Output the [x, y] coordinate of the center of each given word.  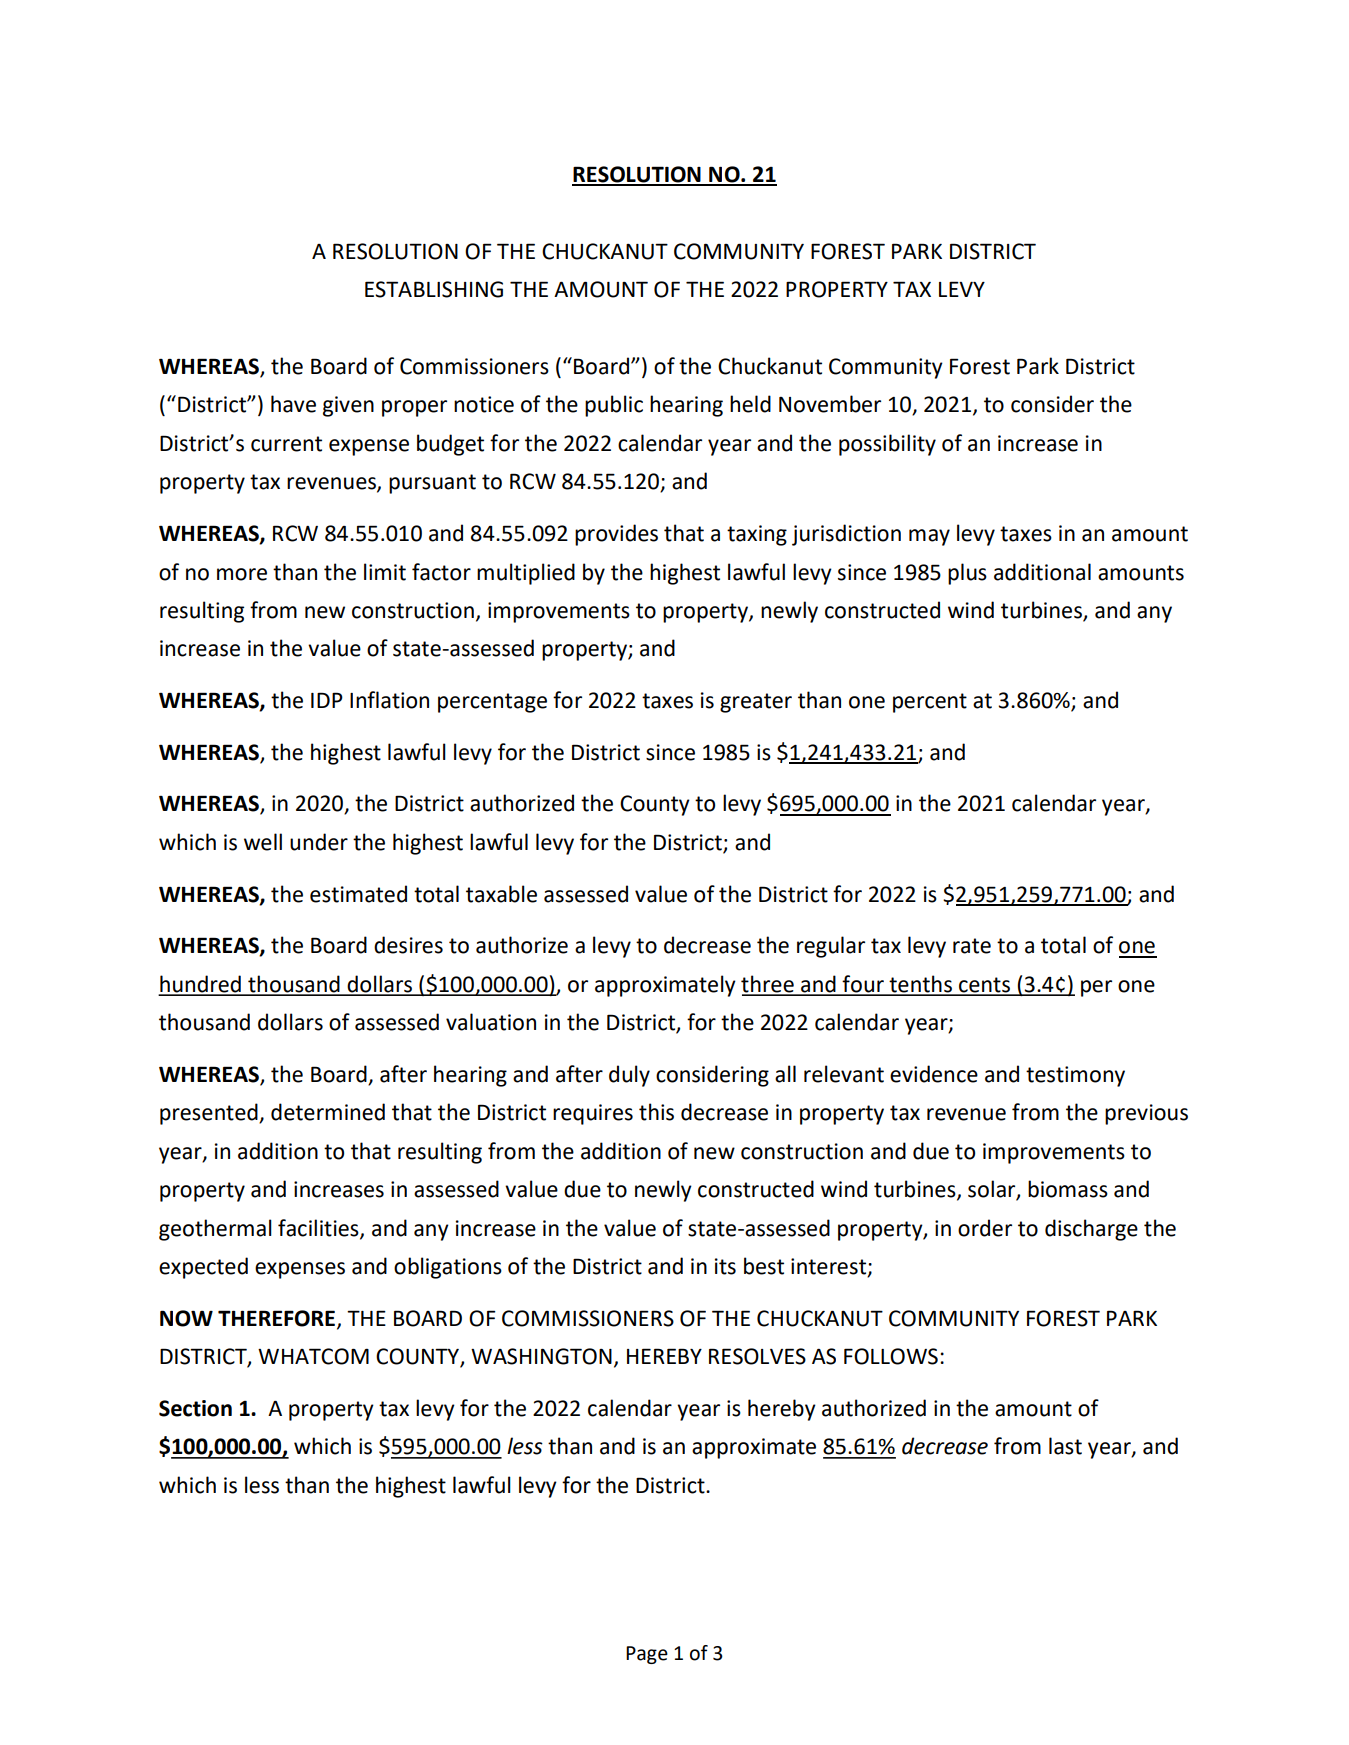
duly [629, 1076]
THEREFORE [278, 1319]
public [614, 406]
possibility [887, 445]
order [985, 1228]
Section [195, 1408]
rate [972, 946]
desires [408, 945]
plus [967, 574]
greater [756, 703]
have [293, 404]
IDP [327, 700]
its [725, 1266]
